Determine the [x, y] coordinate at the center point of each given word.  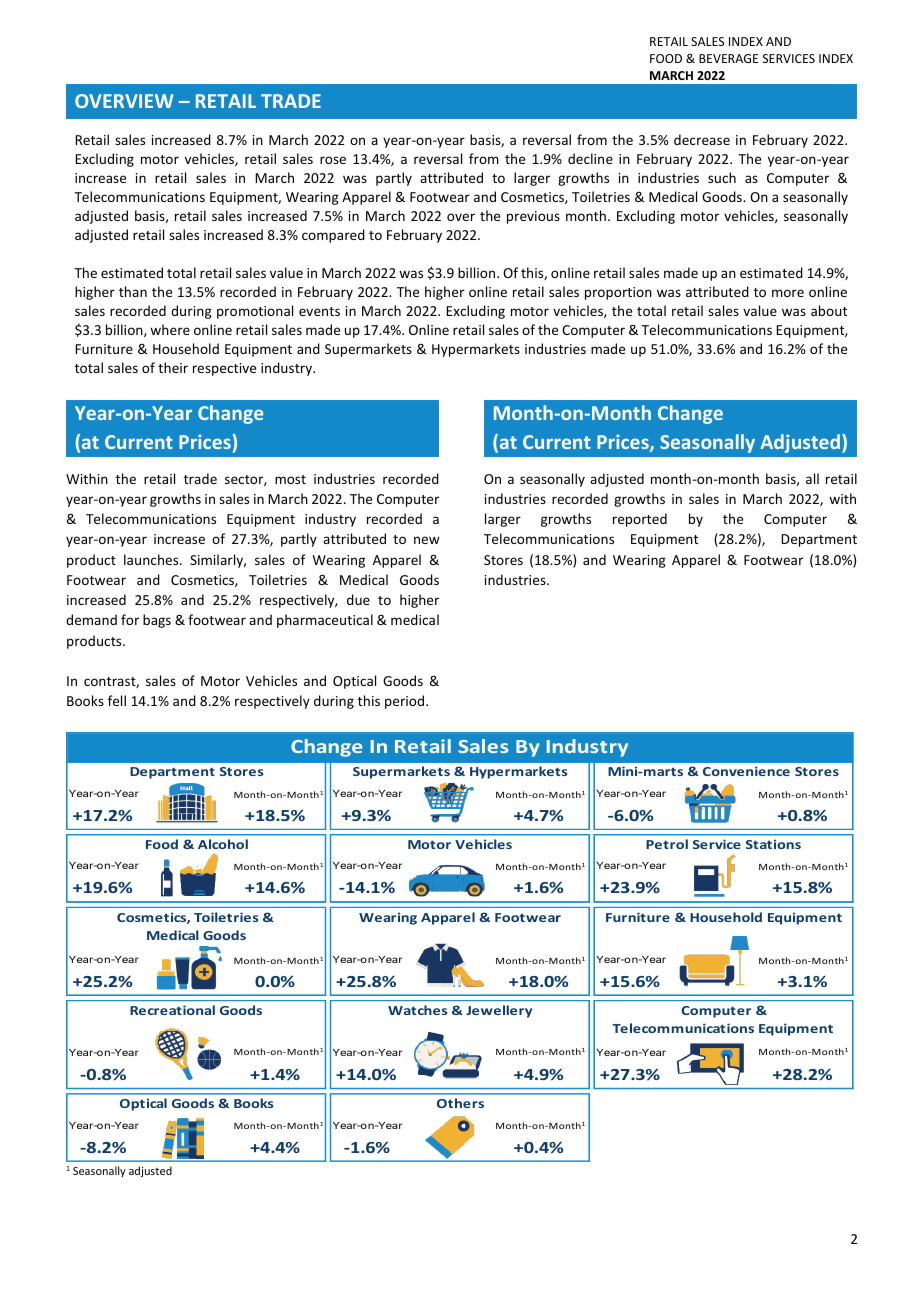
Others [460, 1103]
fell [117, 700]
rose [333, 160]
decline [590, 158]
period [406, 702]
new [427, 540]
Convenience [746, 771]
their [173, 367]
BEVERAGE [728, 58]
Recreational [172, 1010]
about [829, 310]
